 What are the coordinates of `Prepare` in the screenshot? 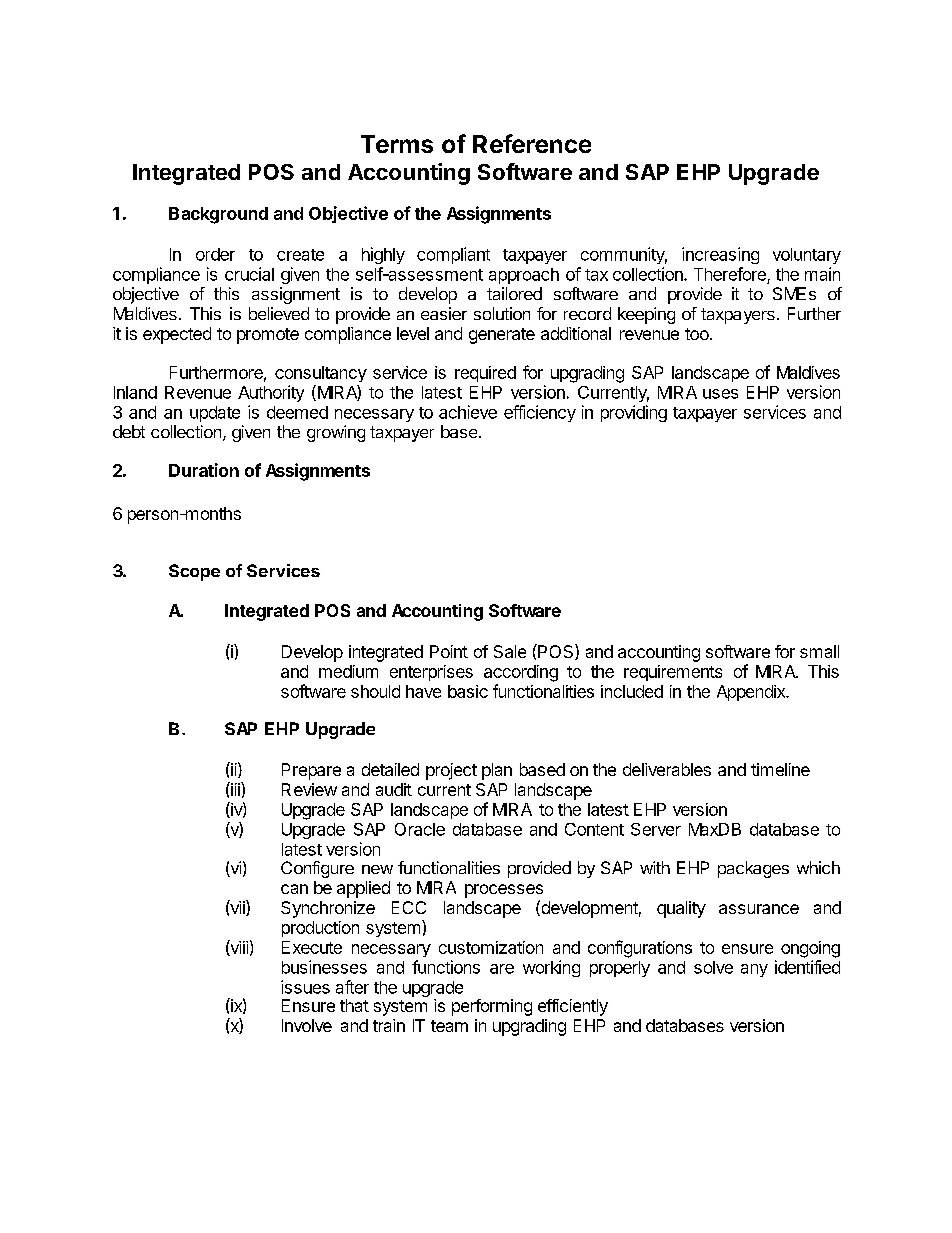 It's located at (311, 771).
